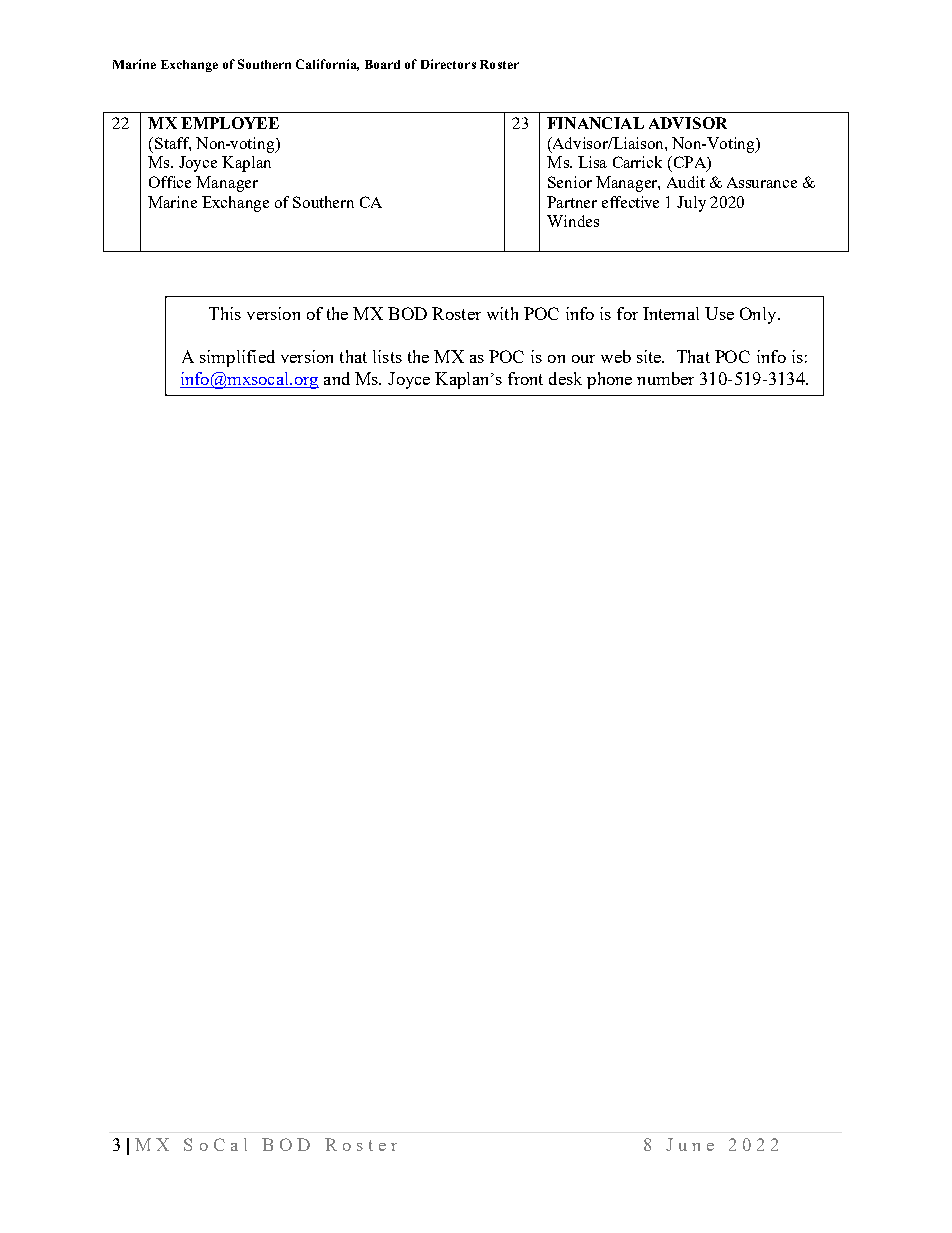 Image resolution: width=952 pixels, height=1233 pixels. Describe the element at coordinates (690, 1144) in the page. I see `June` at that location.
